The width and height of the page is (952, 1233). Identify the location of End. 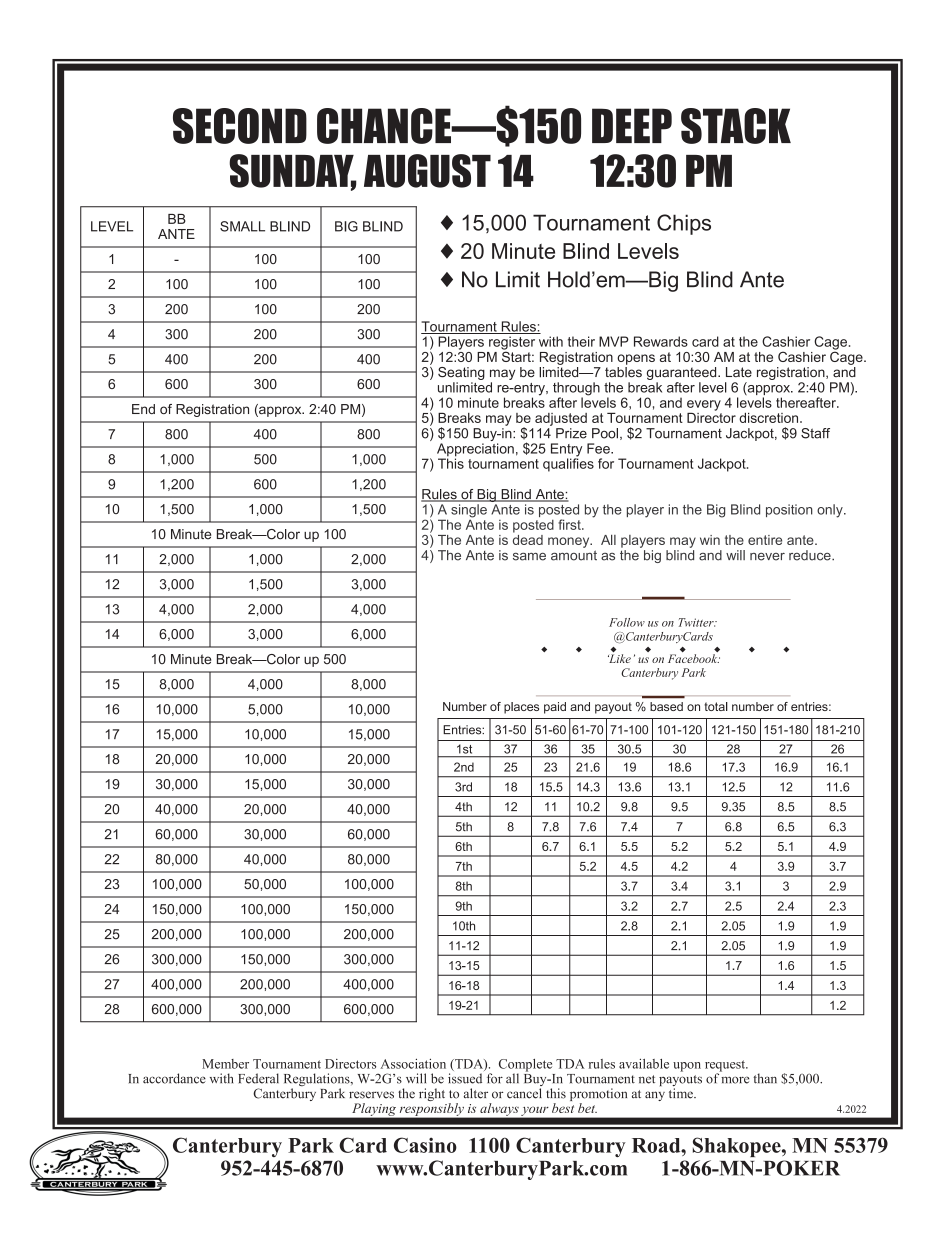
(143, 409).
